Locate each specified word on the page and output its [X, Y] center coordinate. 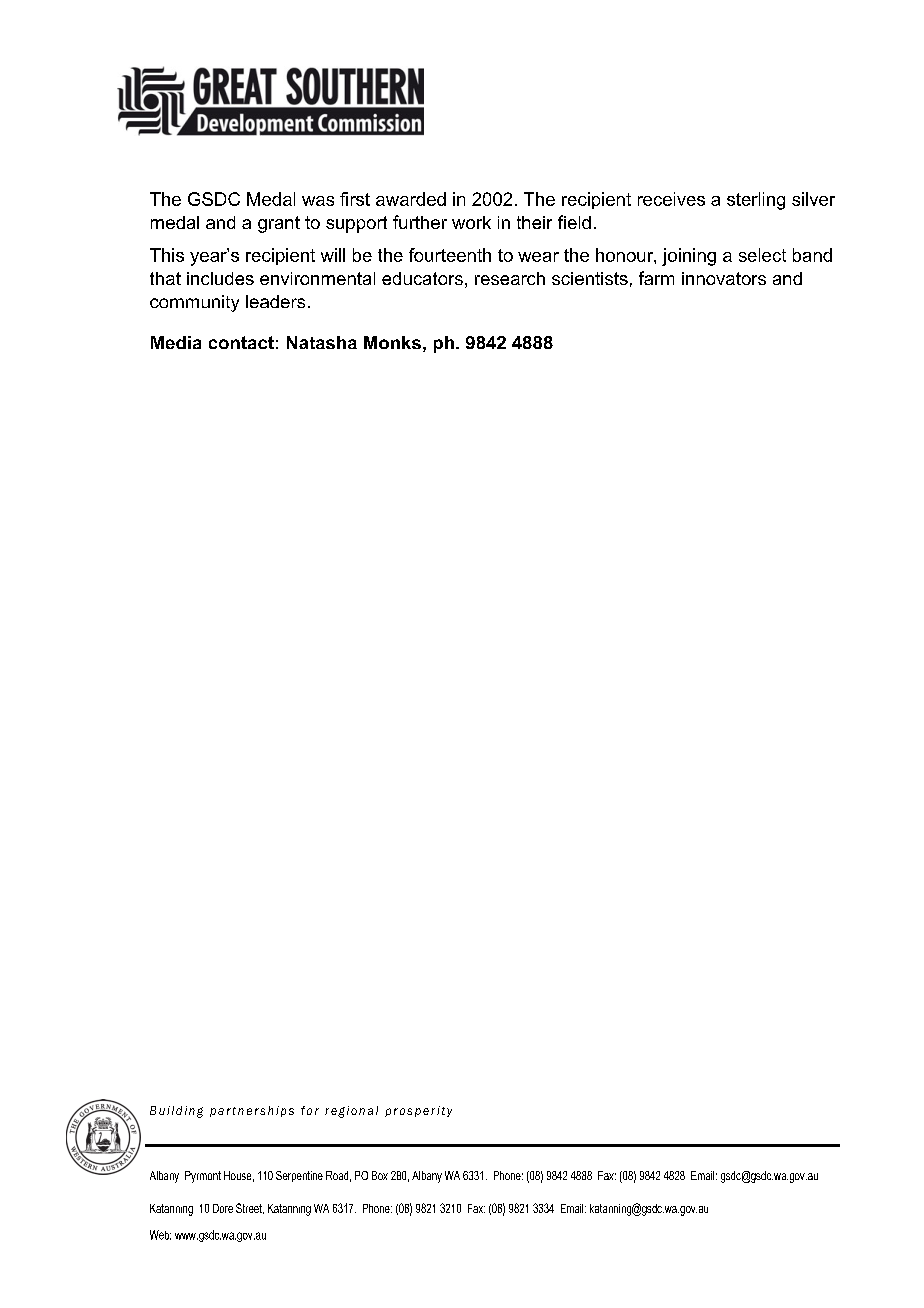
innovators [724, 278]
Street [250, 1208]
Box [380, 1175]
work [471, 222]
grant [279, 224]
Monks [392, 342]
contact [241, 342]
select [762, 255]
